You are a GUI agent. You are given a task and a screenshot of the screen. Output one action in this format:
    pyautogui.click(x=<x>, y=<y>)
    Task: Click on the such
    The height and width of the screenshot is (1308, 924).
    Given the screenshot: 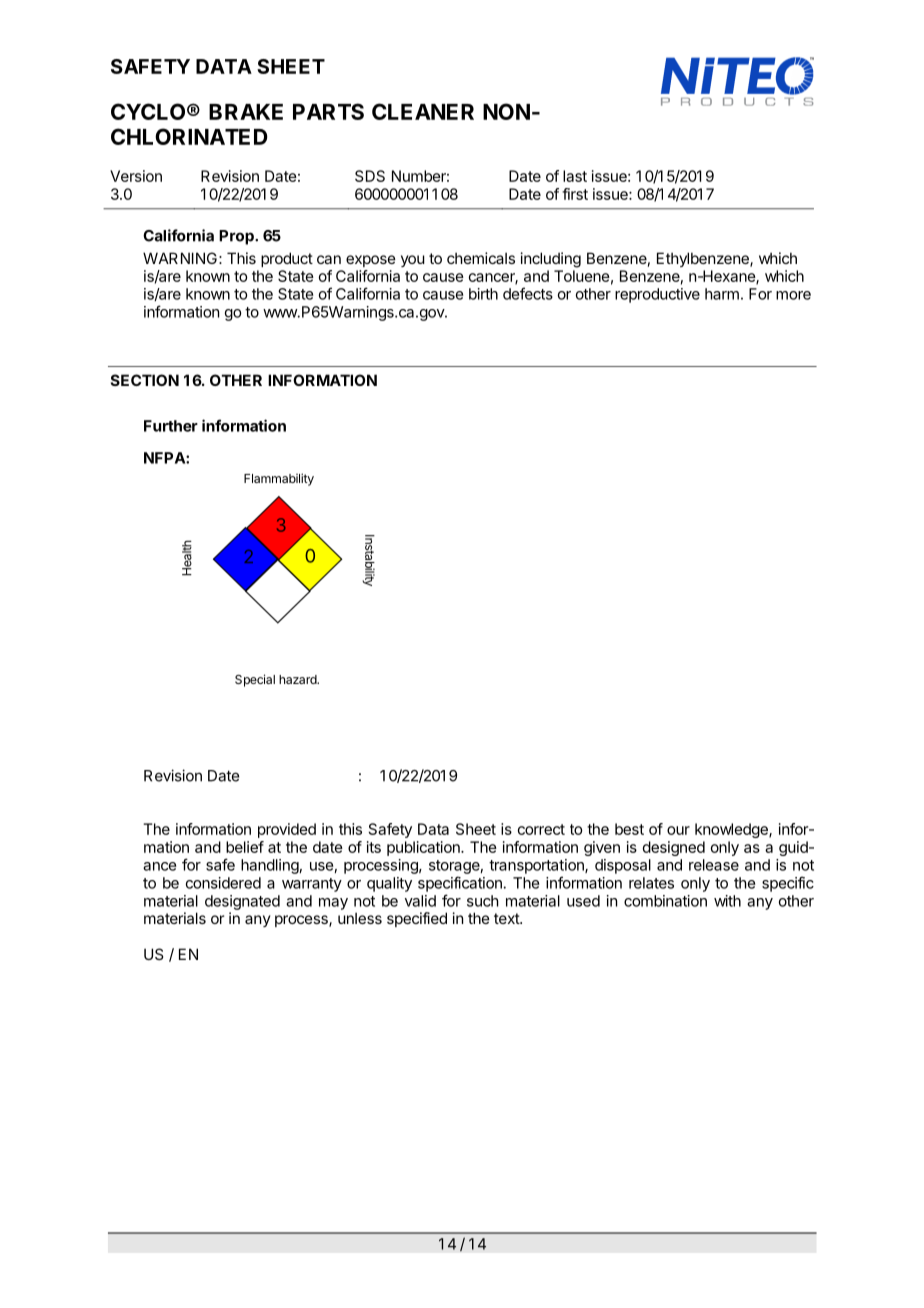 What is the action you would take?
    pyautogui.click(x=483, y=901)
